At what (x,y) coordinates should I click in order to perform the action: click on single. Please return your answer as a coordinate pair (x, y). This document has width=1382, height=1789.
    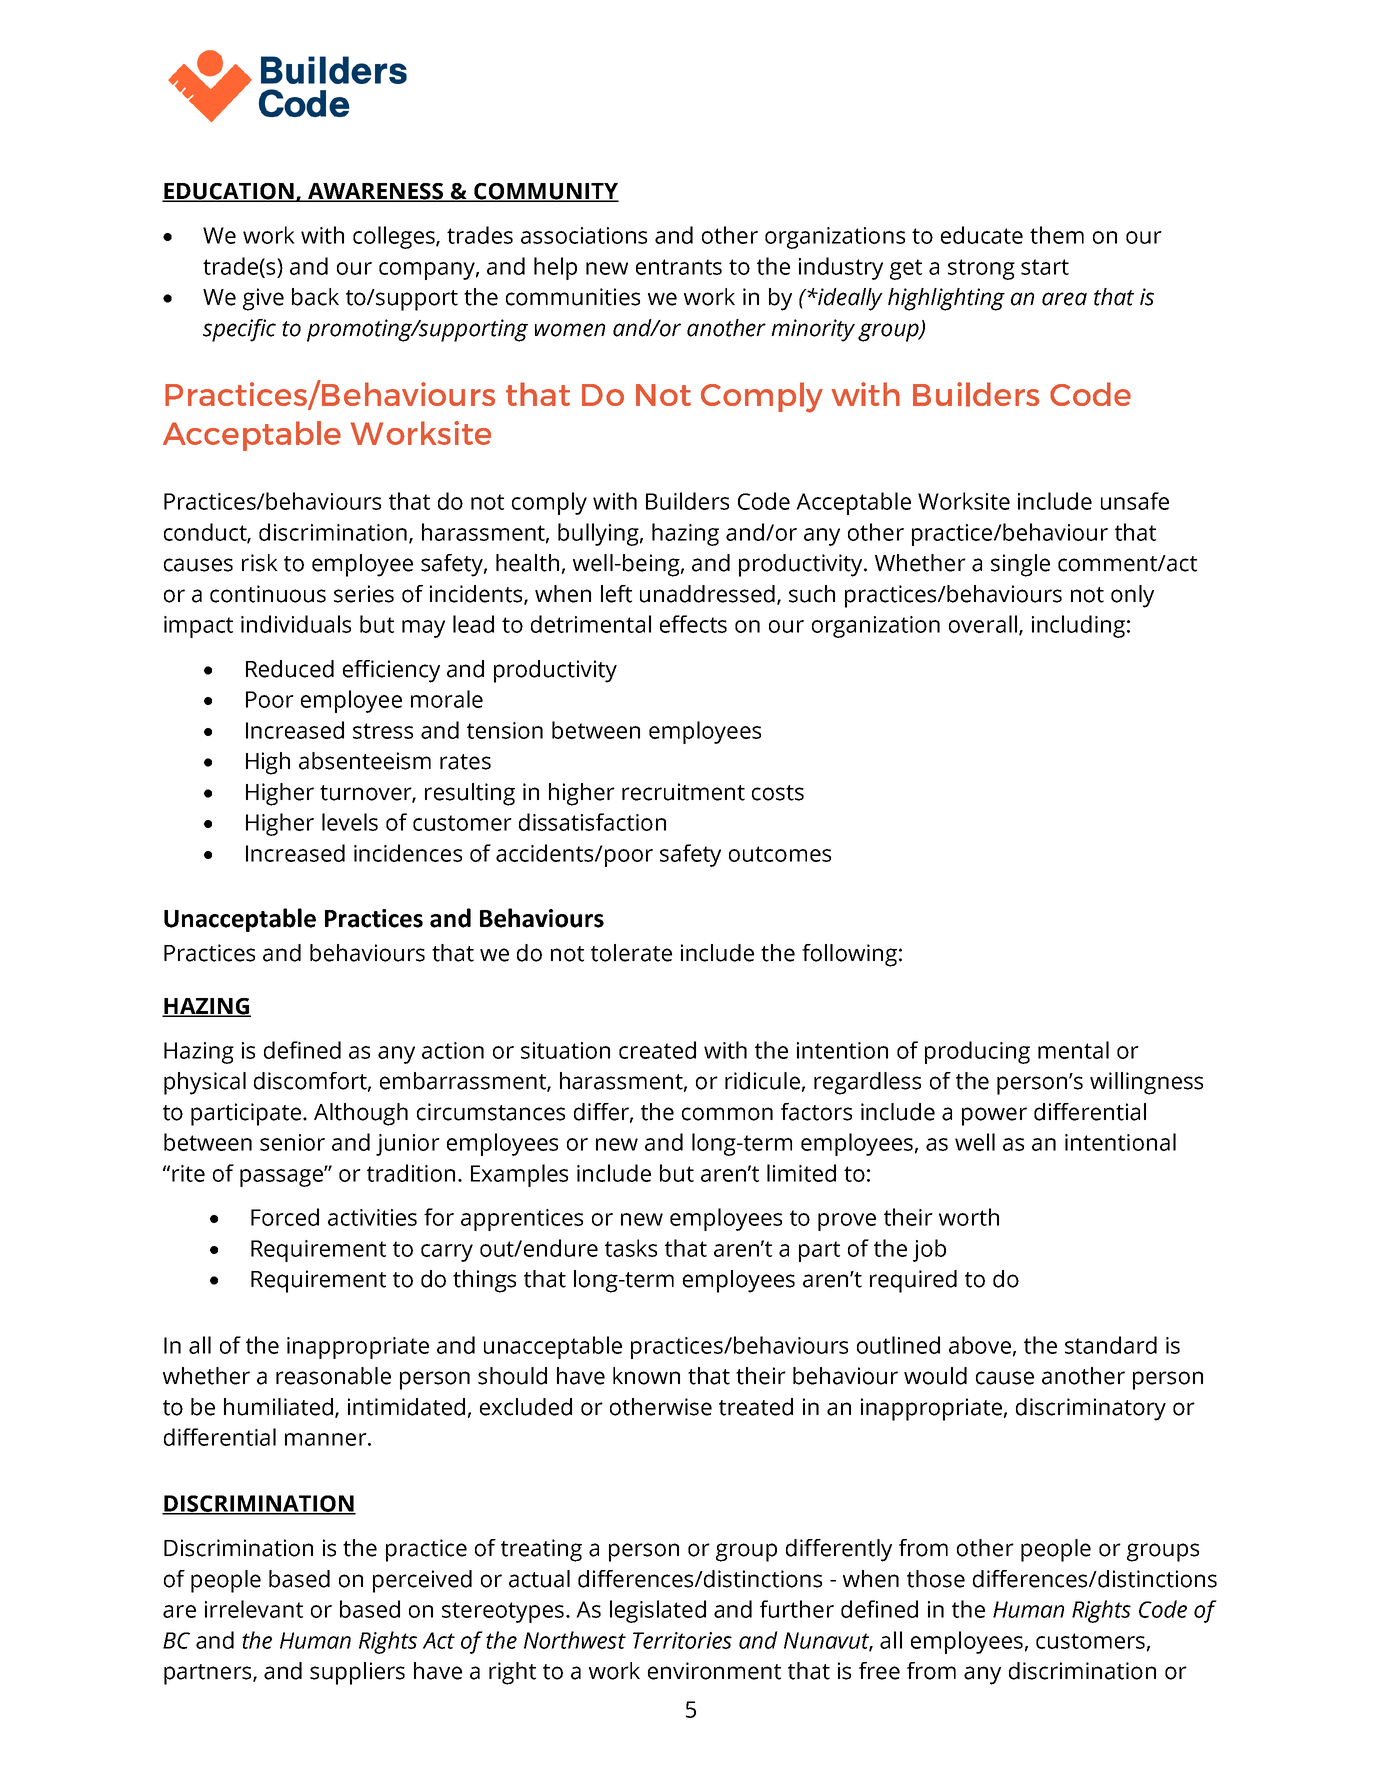
    Looking at the image, I should click on (1020, 565).
